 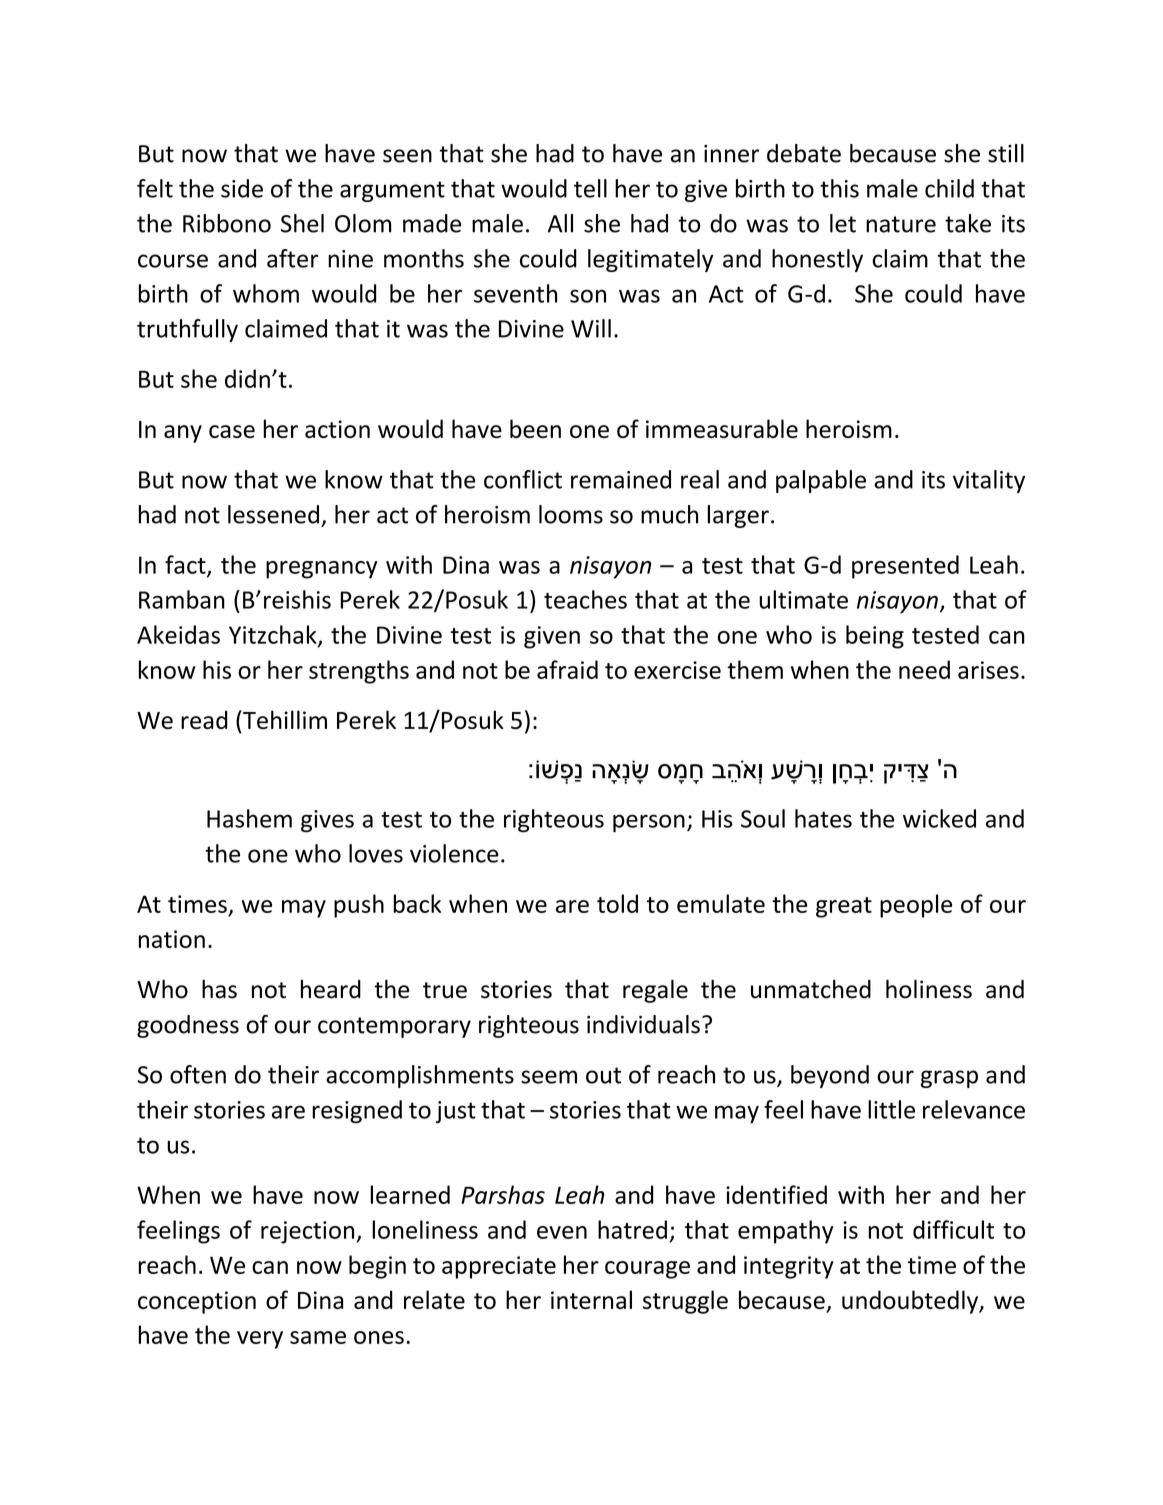 What do you see at coordinates (232, 431) in the screenshot?
I see `case` at bounding box center [232, 431].
